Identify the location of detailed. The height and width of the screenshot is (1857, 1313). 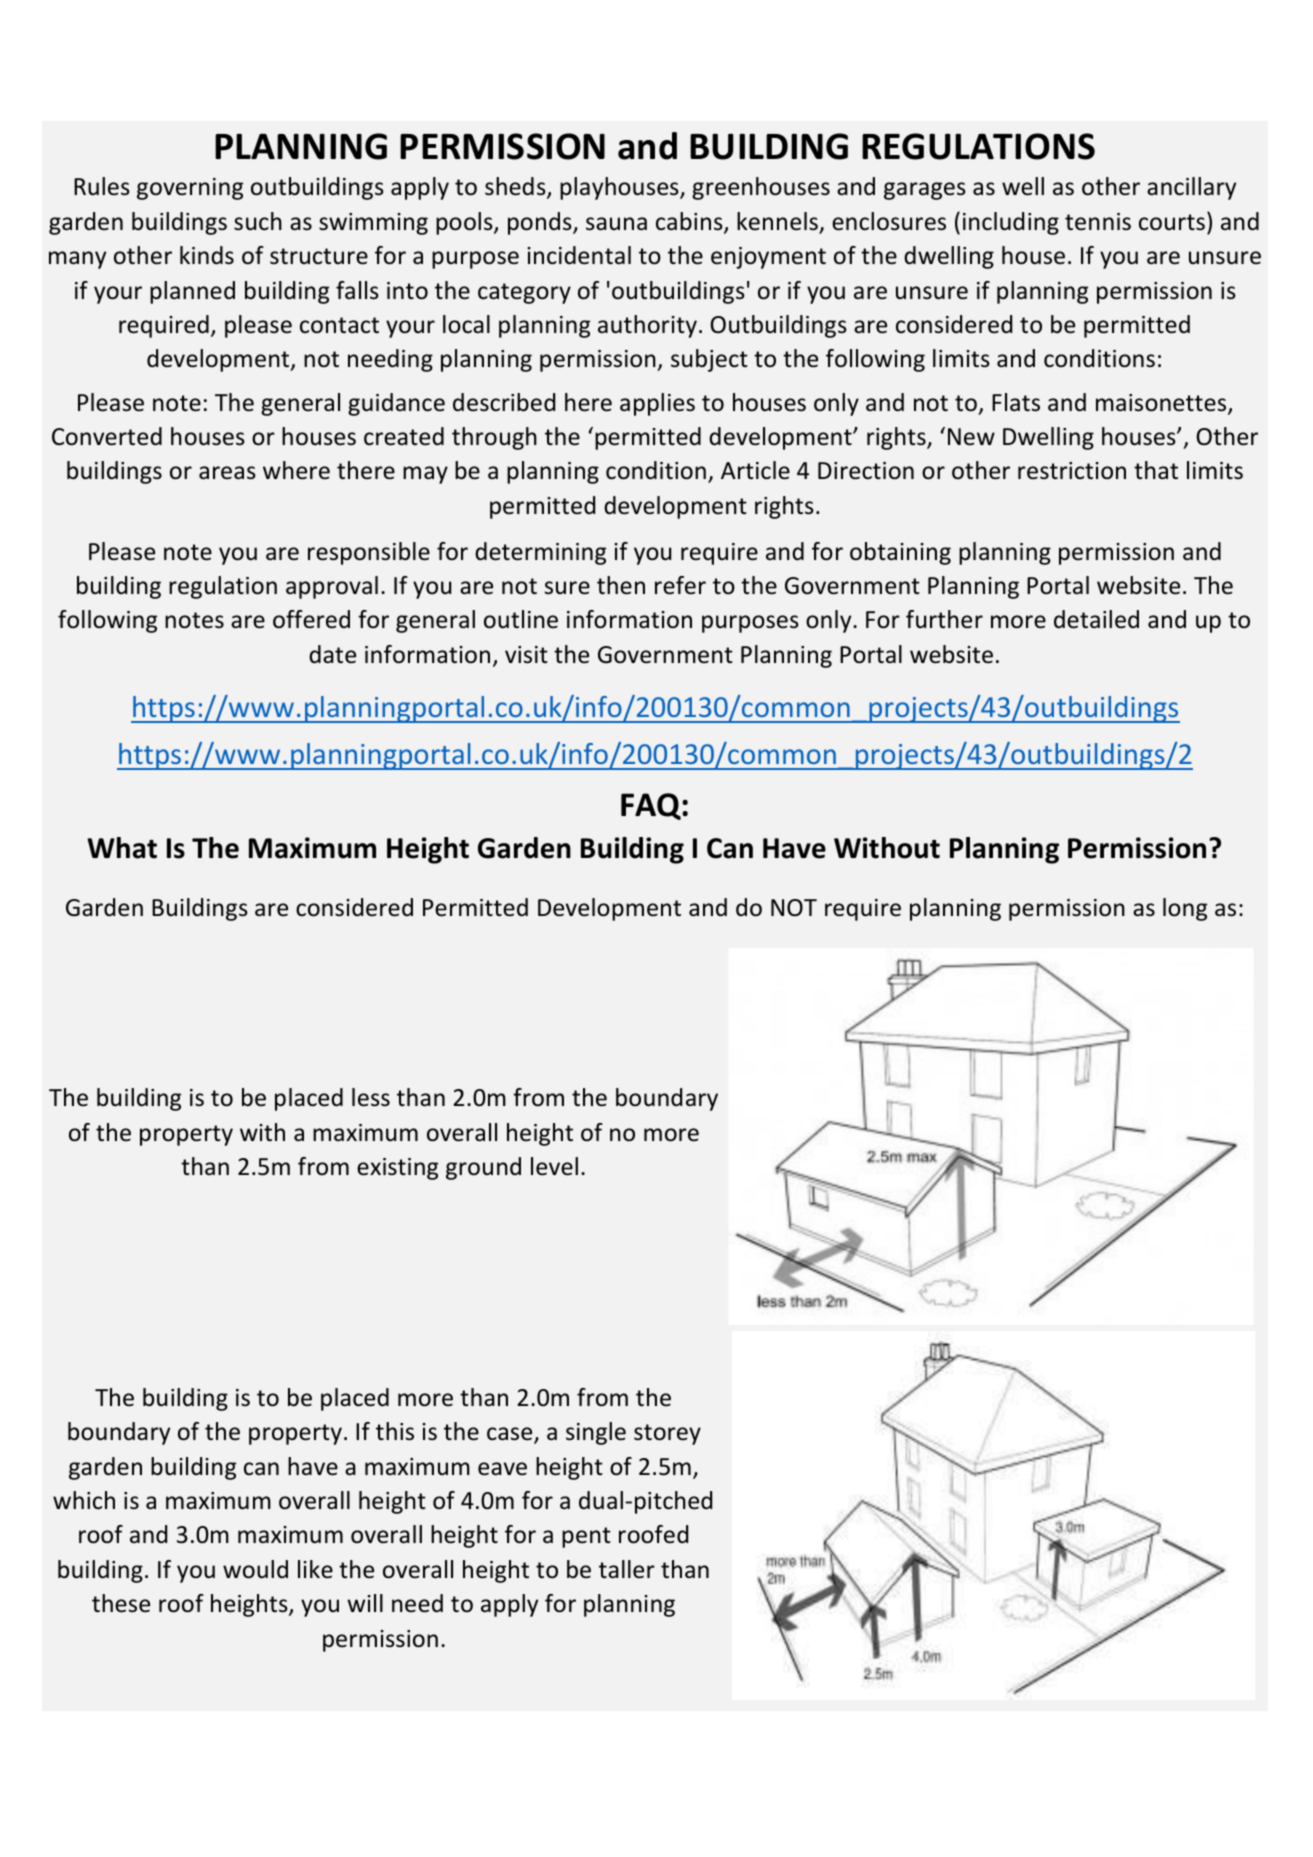
(1096, 619).
